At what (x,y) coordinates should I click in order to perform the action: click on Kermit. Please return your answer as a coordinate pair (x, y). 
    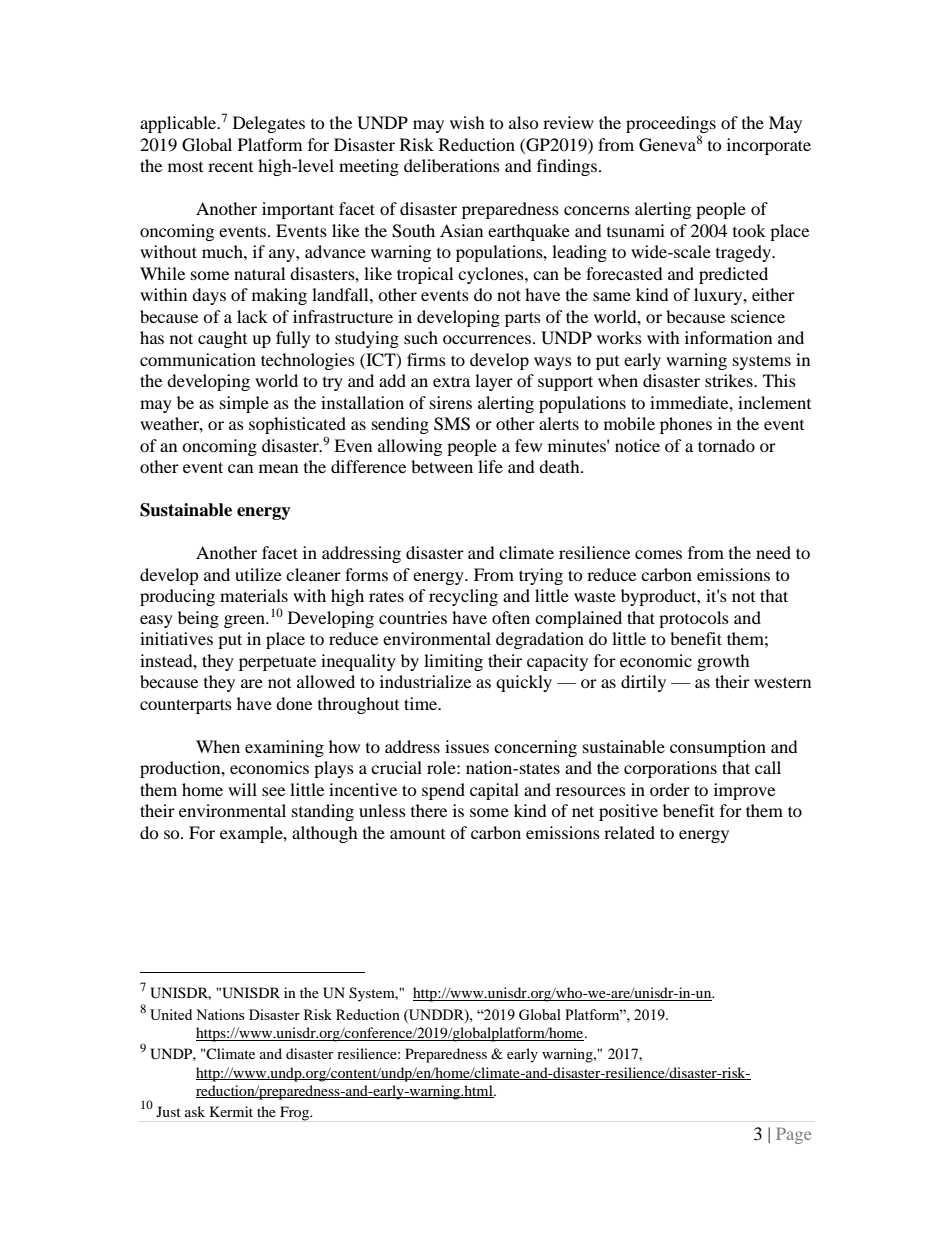
    Looking at the image, I should click on (231, 1111).
